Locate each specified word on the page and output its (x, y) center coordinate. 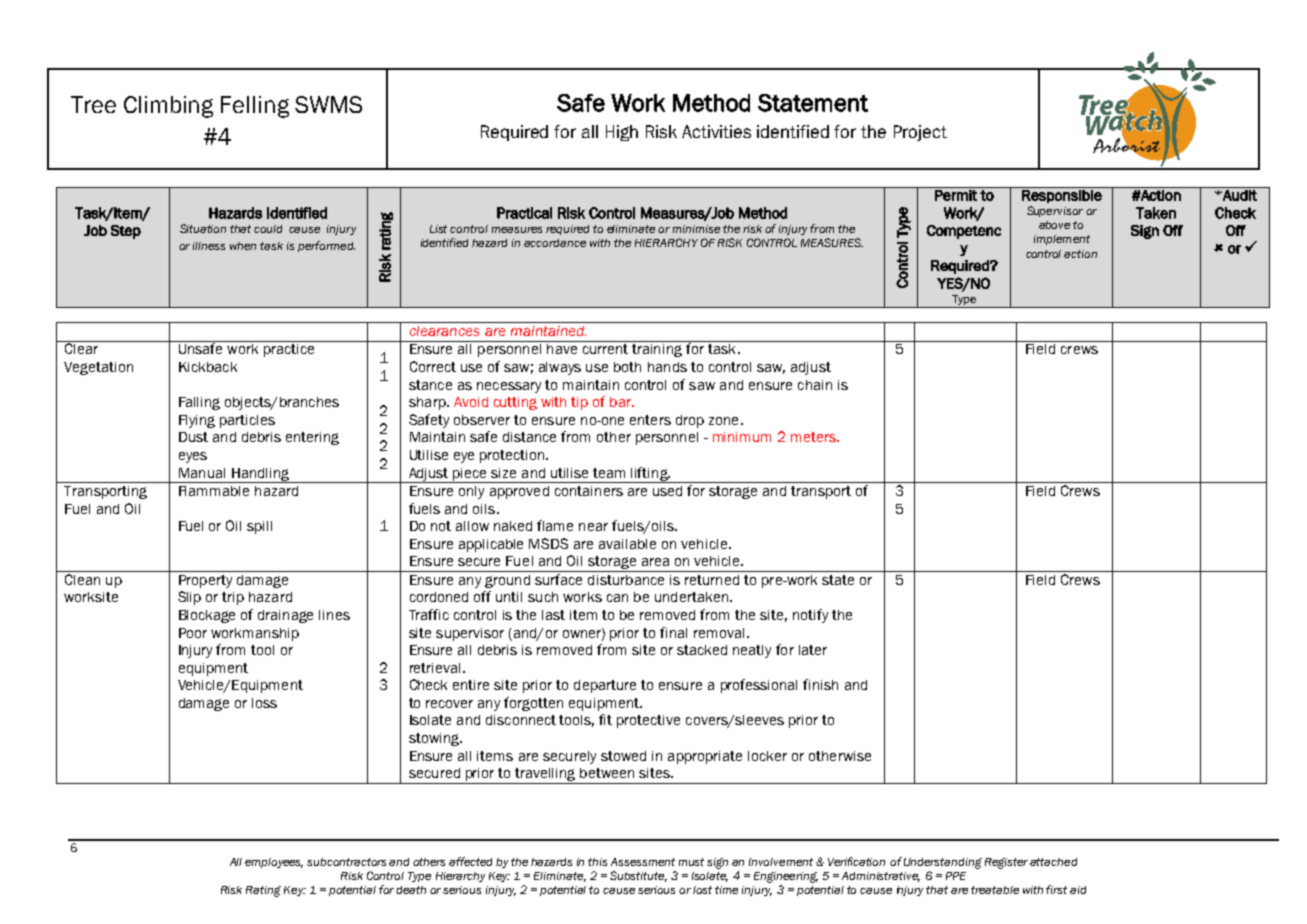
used (667, 491)
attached (1053, 862)
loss (264, 703)
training (657, 350)
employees (274, 863)
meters (814, 437)
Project (920, 133)
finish (820, 684)
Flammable (214, 491)
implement (1062, 240)
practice (289, 350)
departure (605, 686)
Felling (255, 107)
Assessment (643, 862)
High (622, 133)
